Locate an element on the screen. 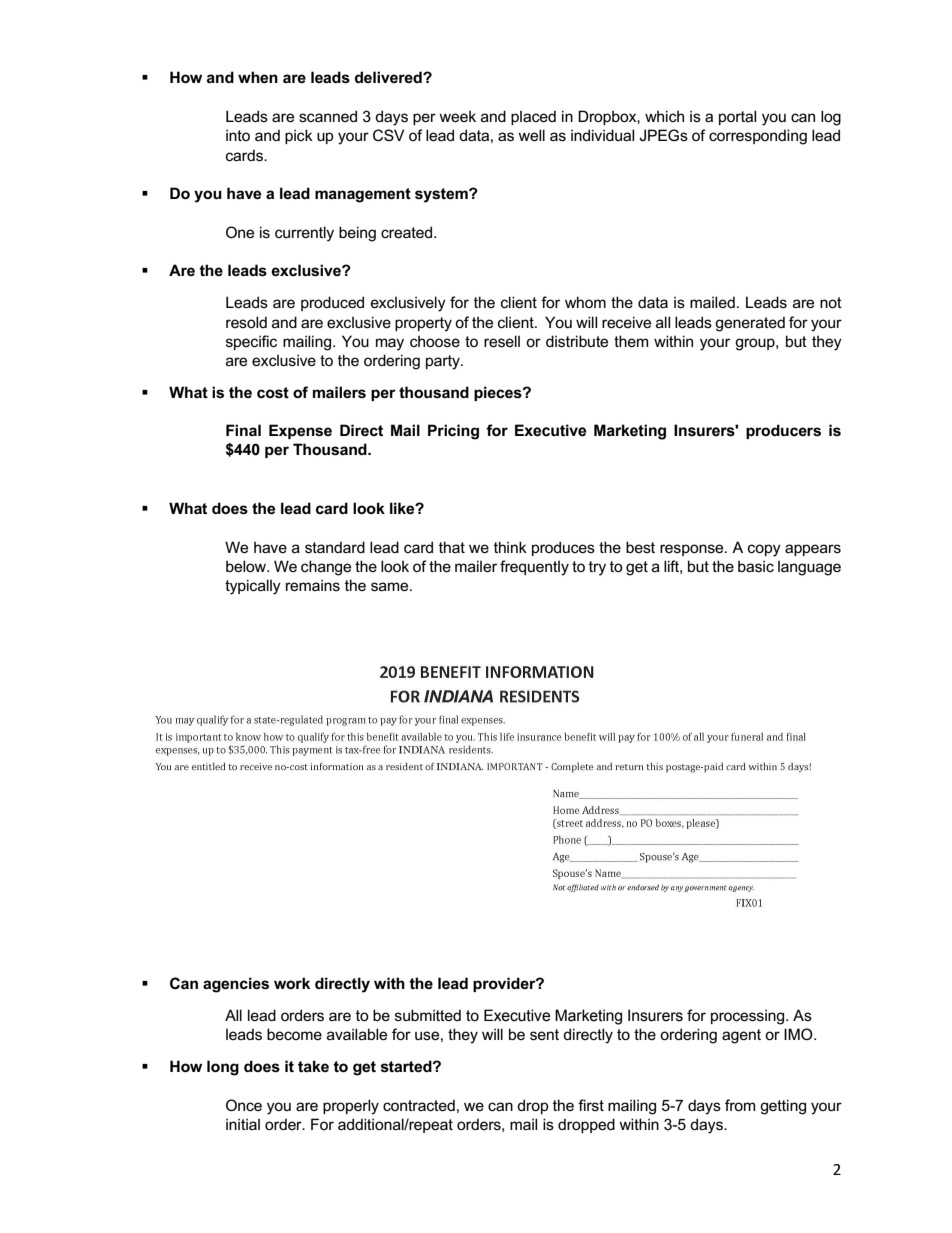 The width and height of the screenshot is (952, 1233). placed is located at coordinates (533, 117).
